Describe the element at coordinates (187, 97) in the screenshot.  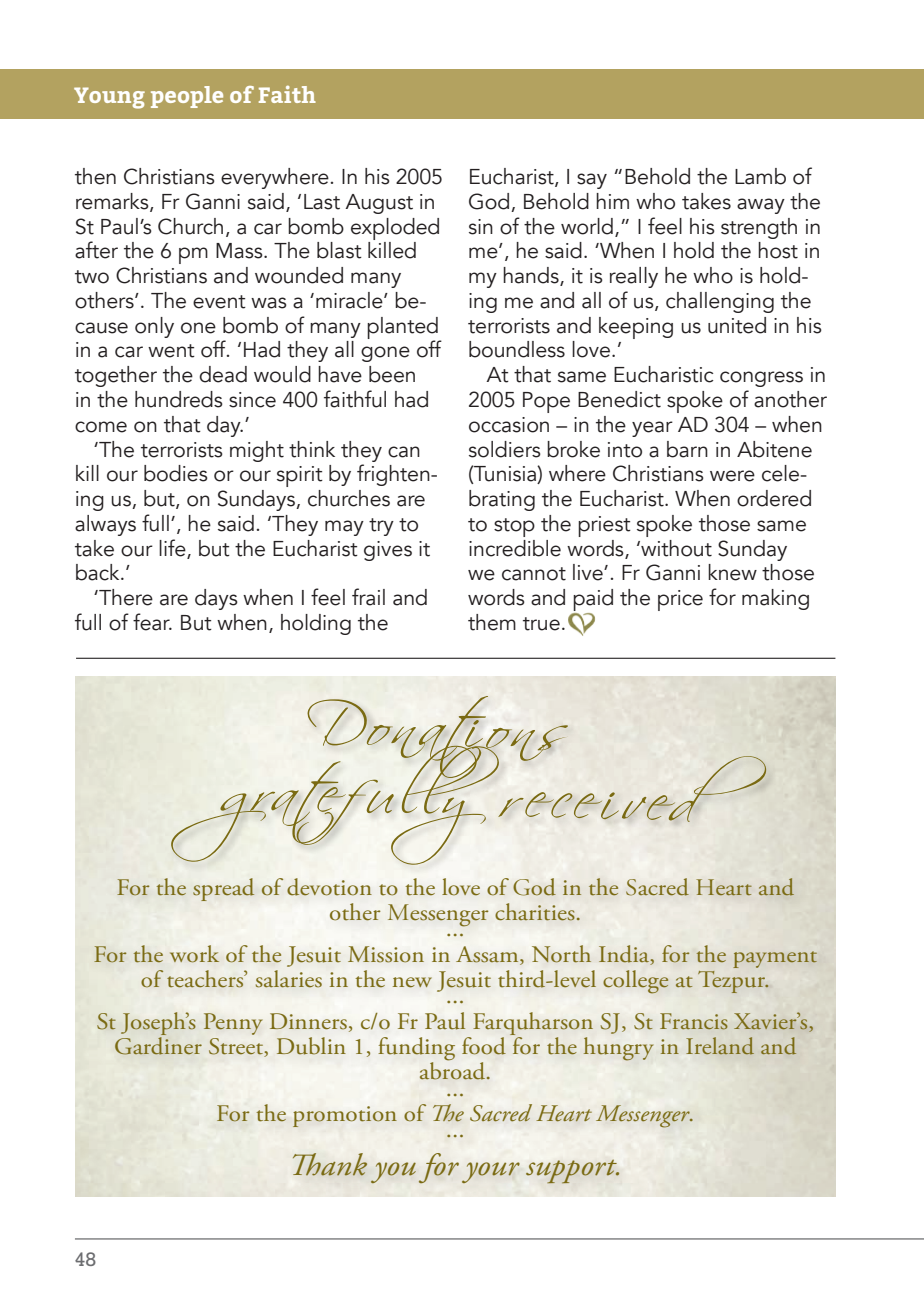
I see `people` at that location.
